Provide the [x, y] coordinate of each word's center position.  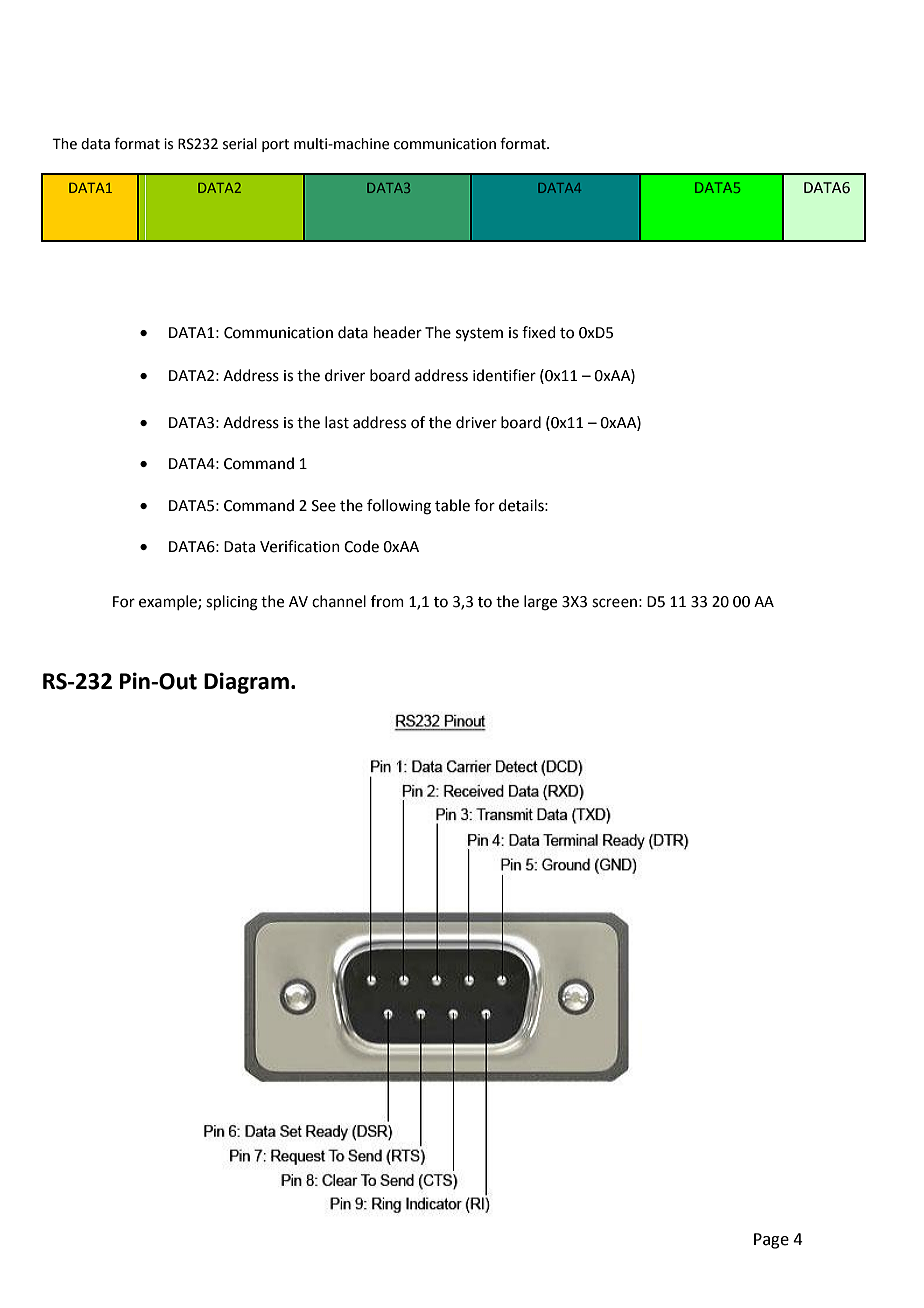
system [479, 335]
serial [240, 144]
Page [771, 1241]
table [452, 505]
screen [614, 603]
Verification [300, 546]
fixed [539, 332]
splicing [232, 603]
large [540, 603]
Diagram [246, 683]
